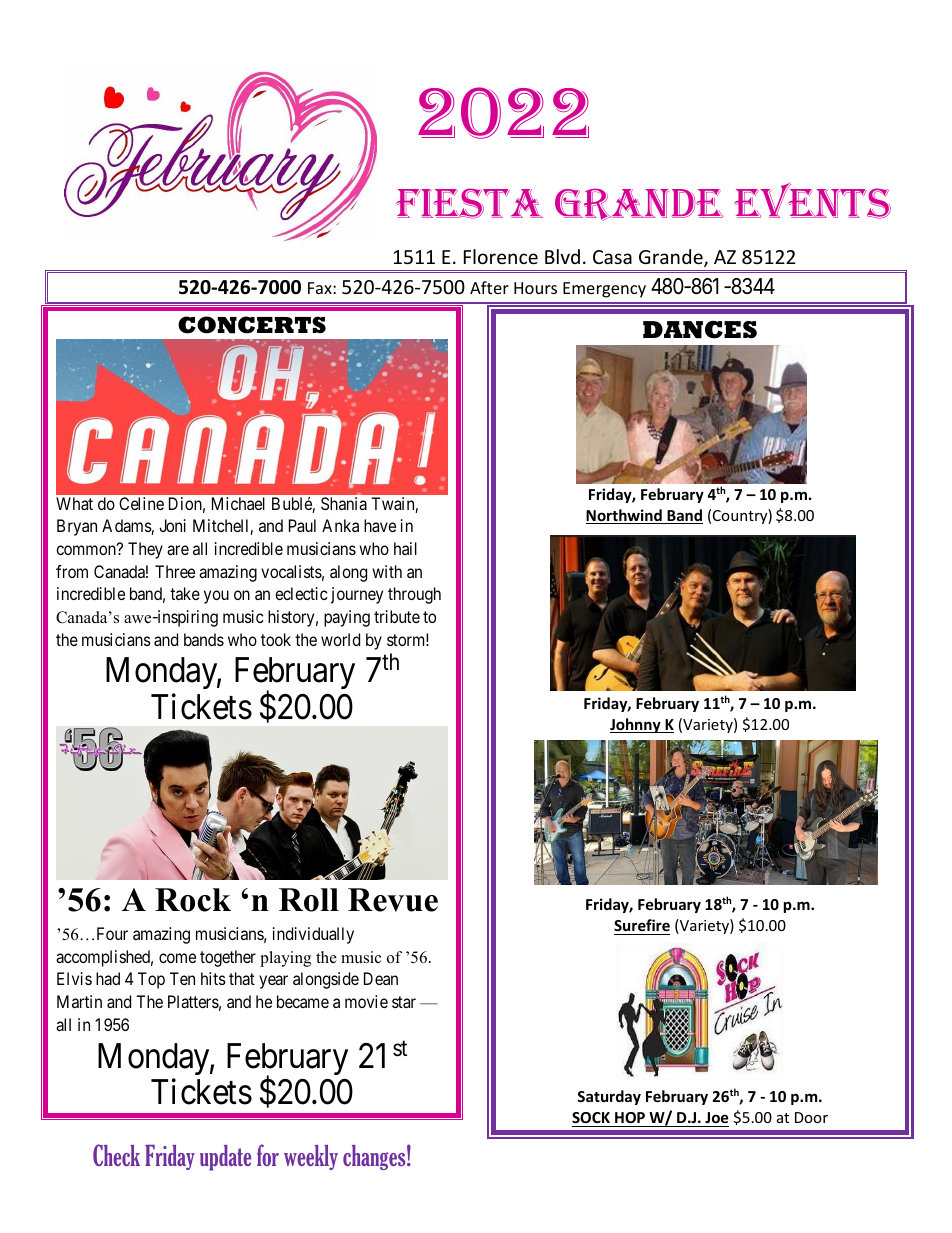  What do you see at coordinates (393, 900) in the page?
I see `Revue` at bounding box center [393, 900].
